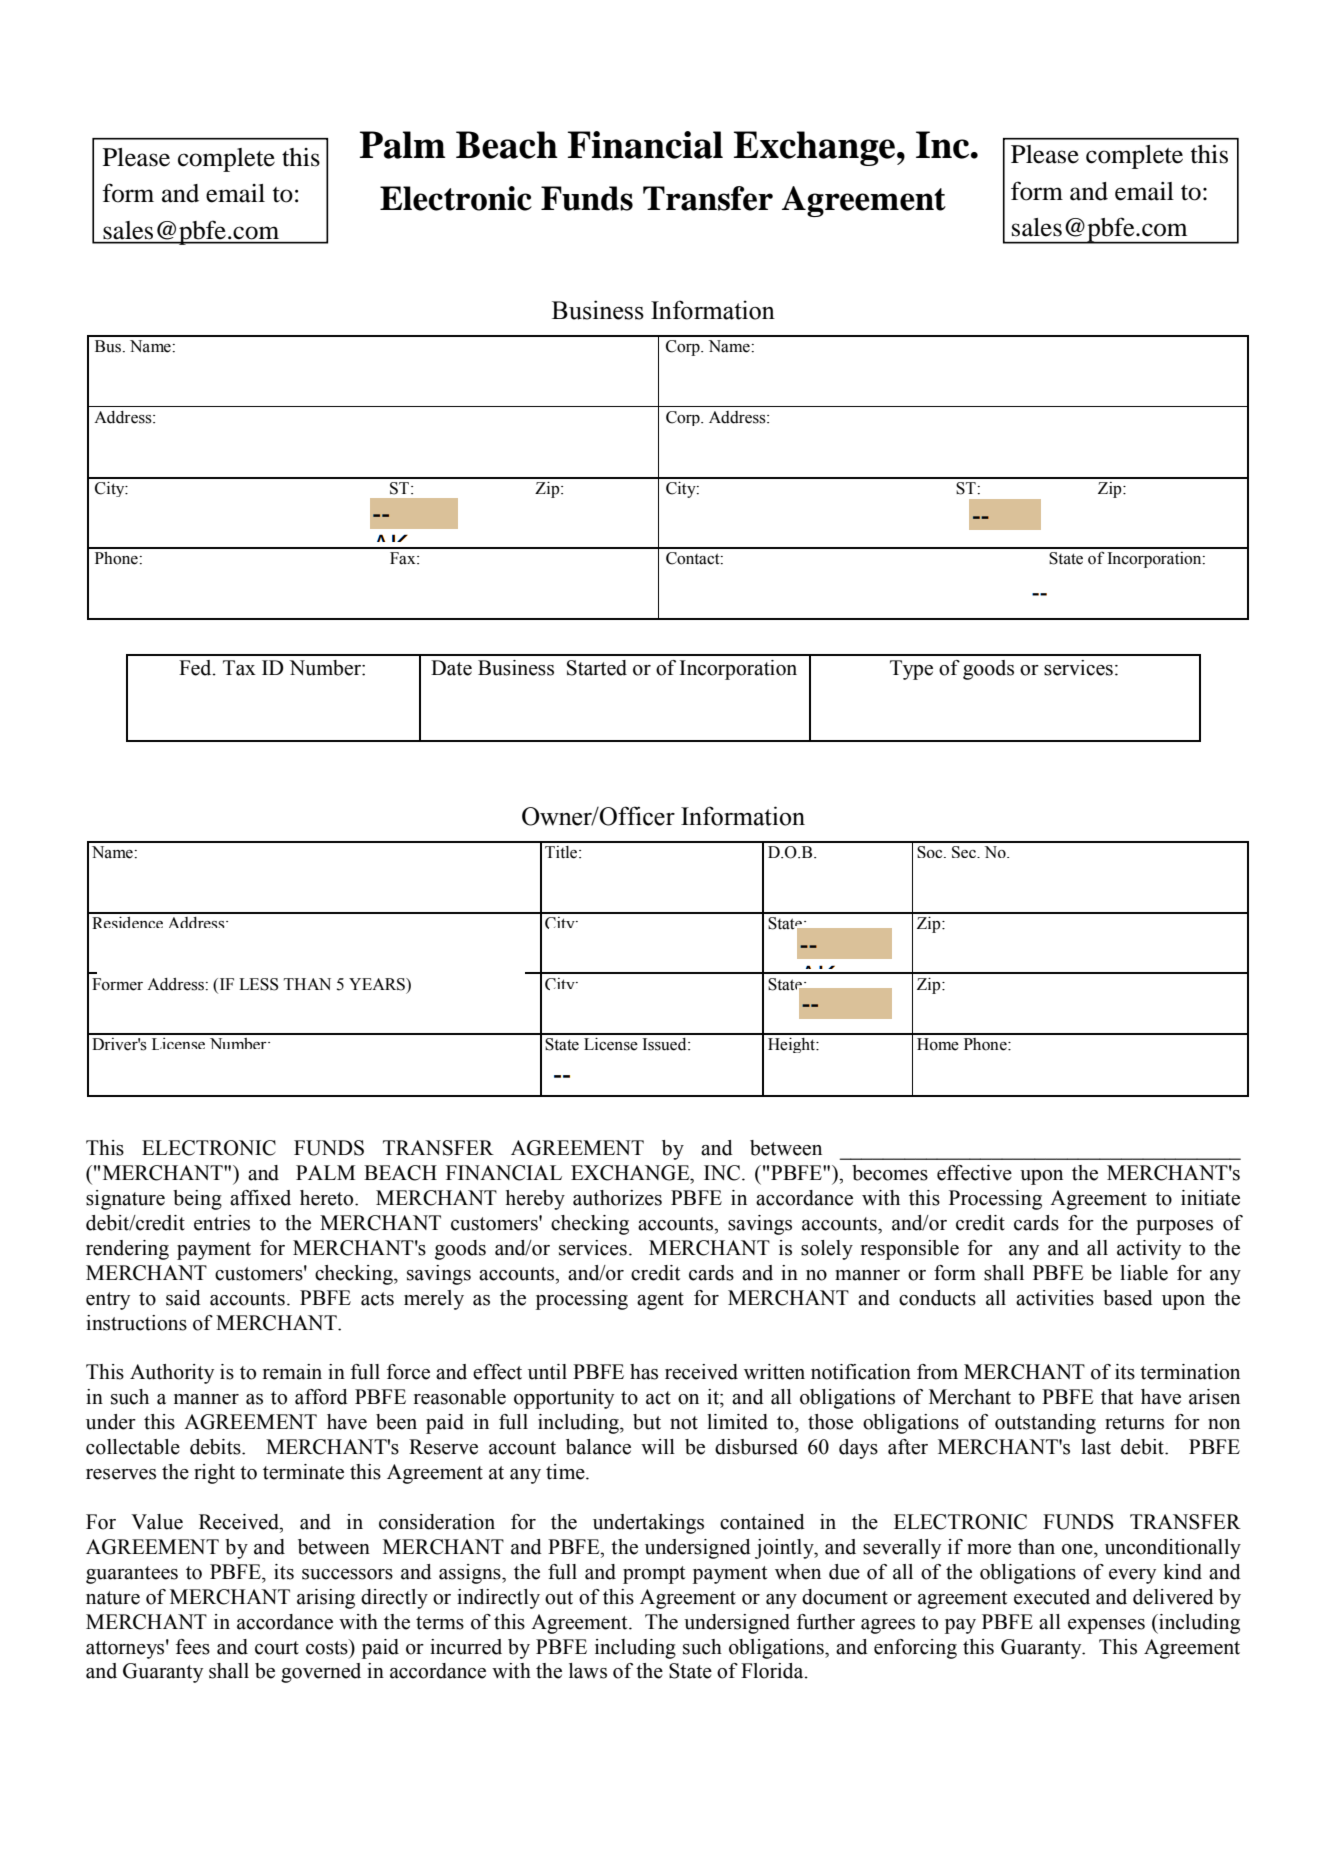 The width and height of the screenshot is (1325, 1875). Describe the element at coordinates (588, 1671) in the screenshot. I see `laws` at that location.
